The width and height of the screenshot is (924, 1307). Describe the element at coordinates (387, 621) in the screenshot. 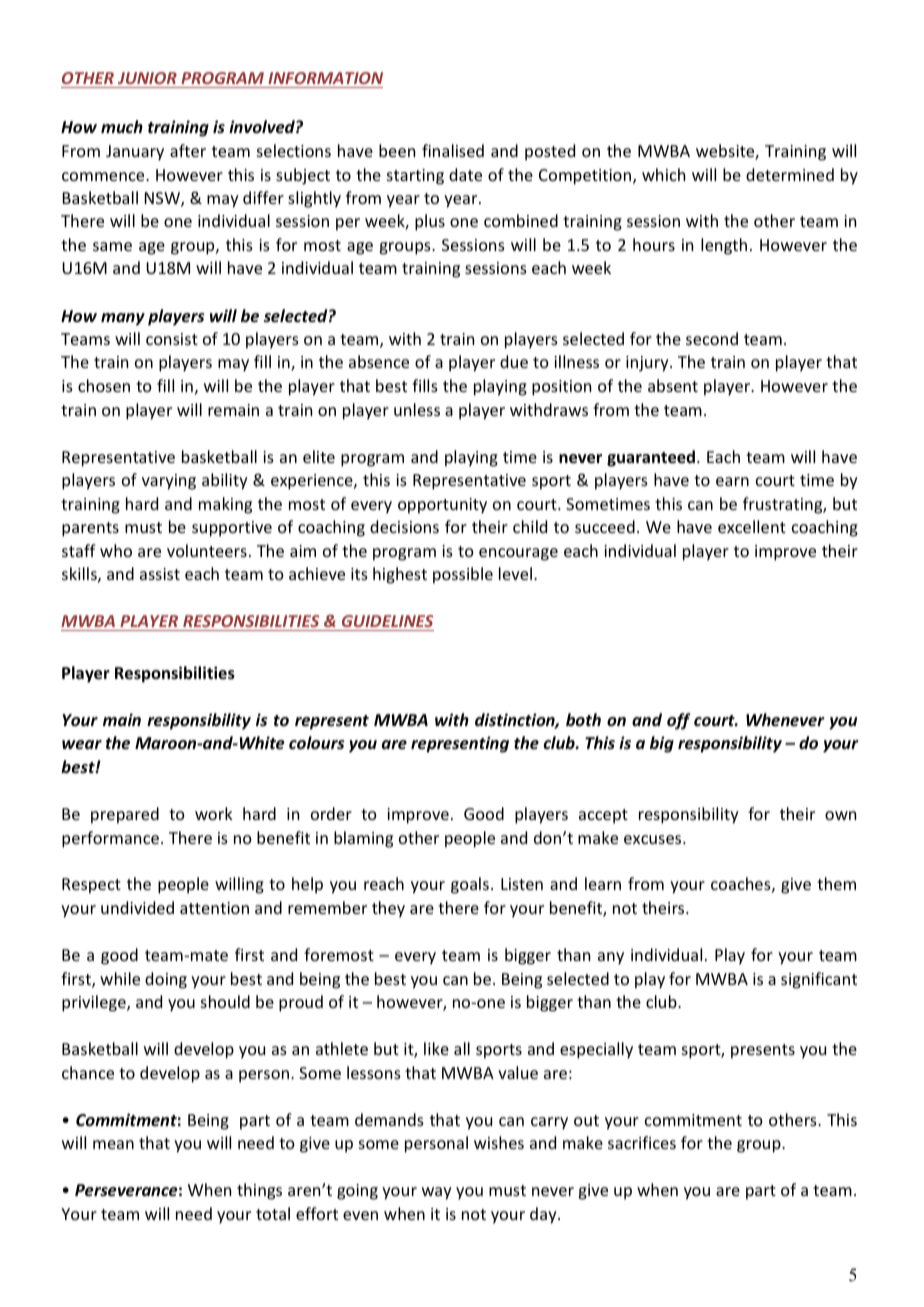

I see `GUIDELINES` at that location.
